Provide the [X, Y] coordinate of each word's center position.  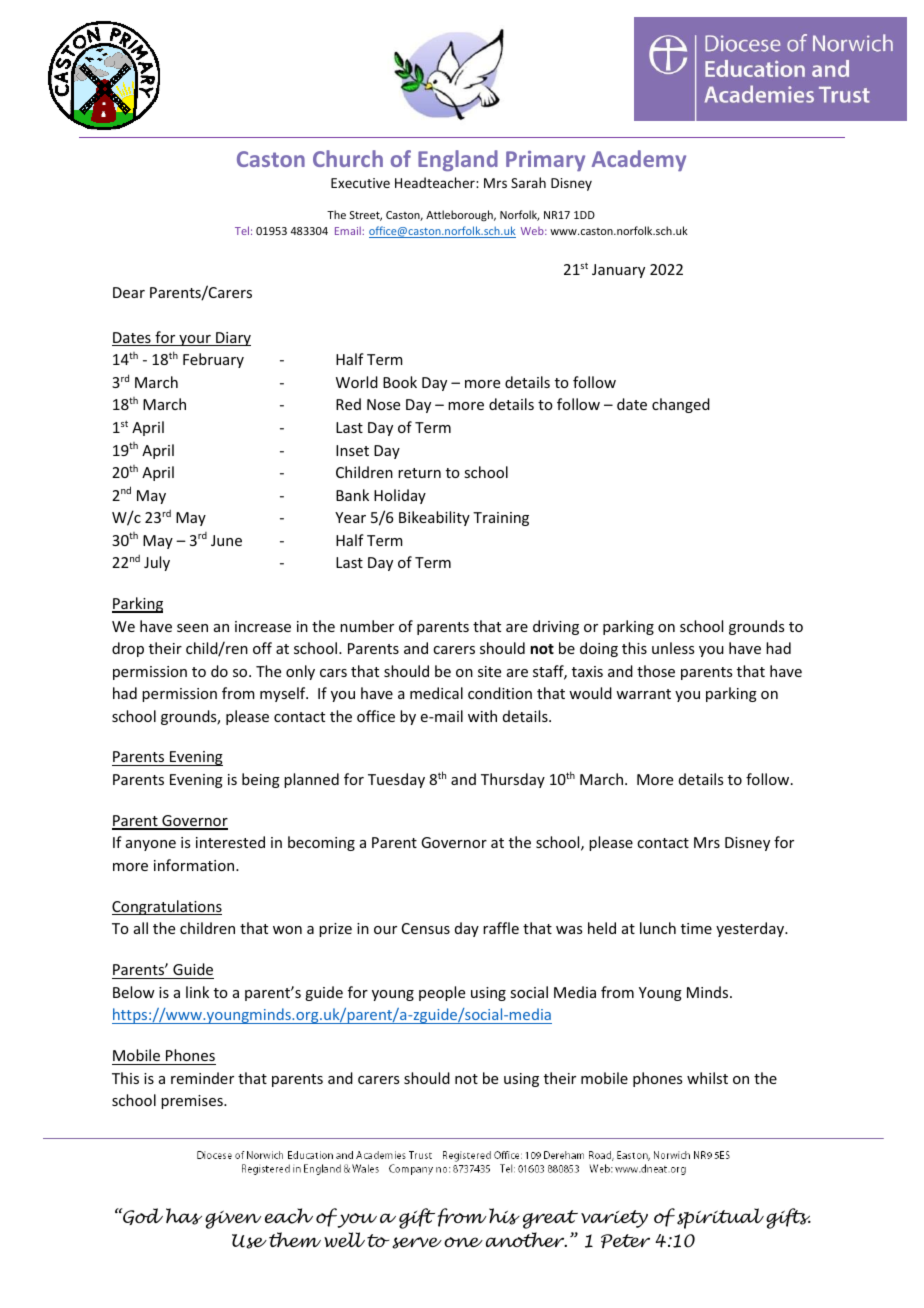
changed [681, 405]
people [442, 993]
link [197, 992]
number [367, 626]
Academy [639, 160]
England [458, 160]
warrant [643, 694]
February [213, 360]
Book [400, 382]
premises [193, 1102]
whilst [707, 1078]
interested [230, 842]
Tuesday [396, 780]
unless [673, 648]
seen [192, 628]
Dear [129, 292]
